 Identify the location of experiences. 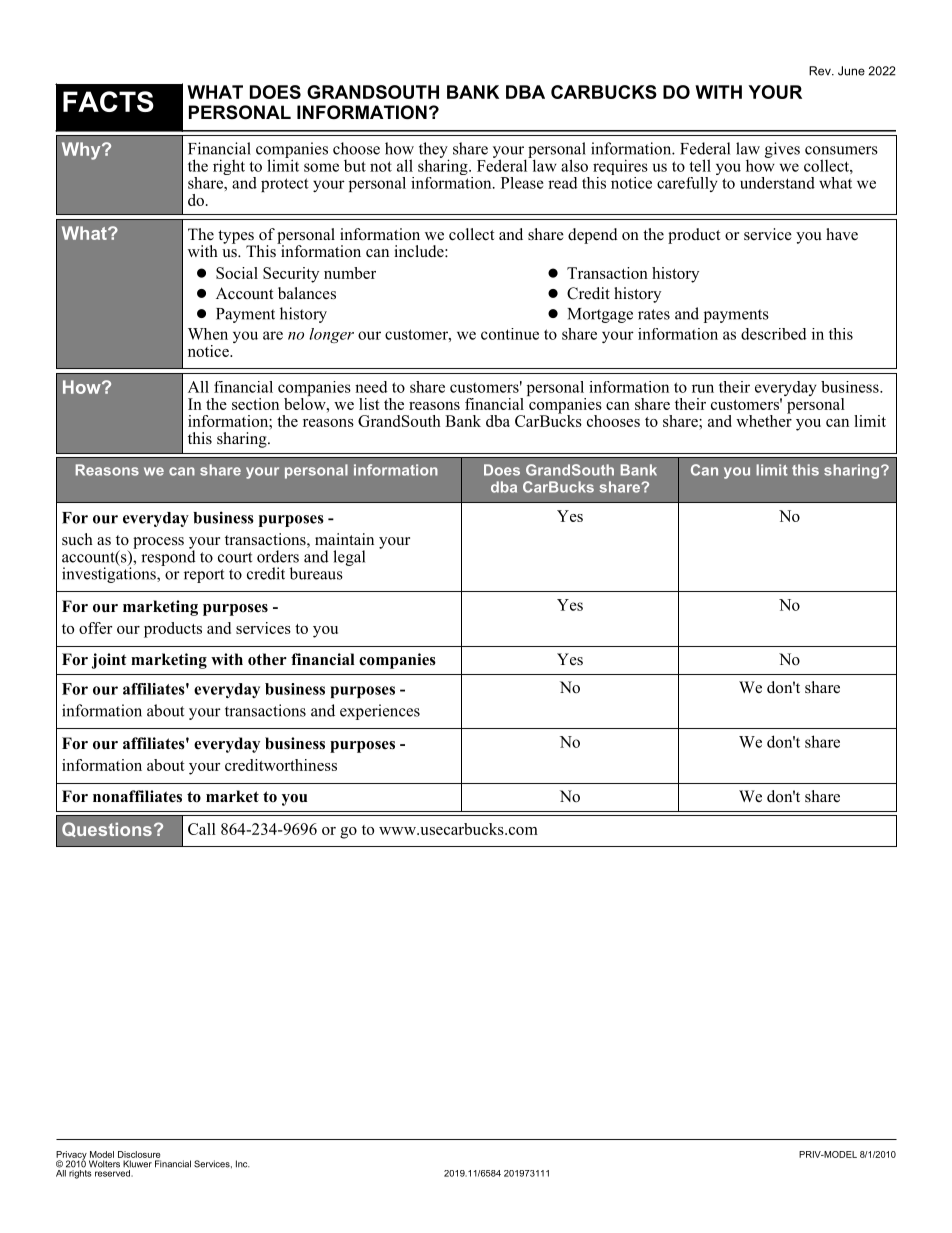
(380, 712).
